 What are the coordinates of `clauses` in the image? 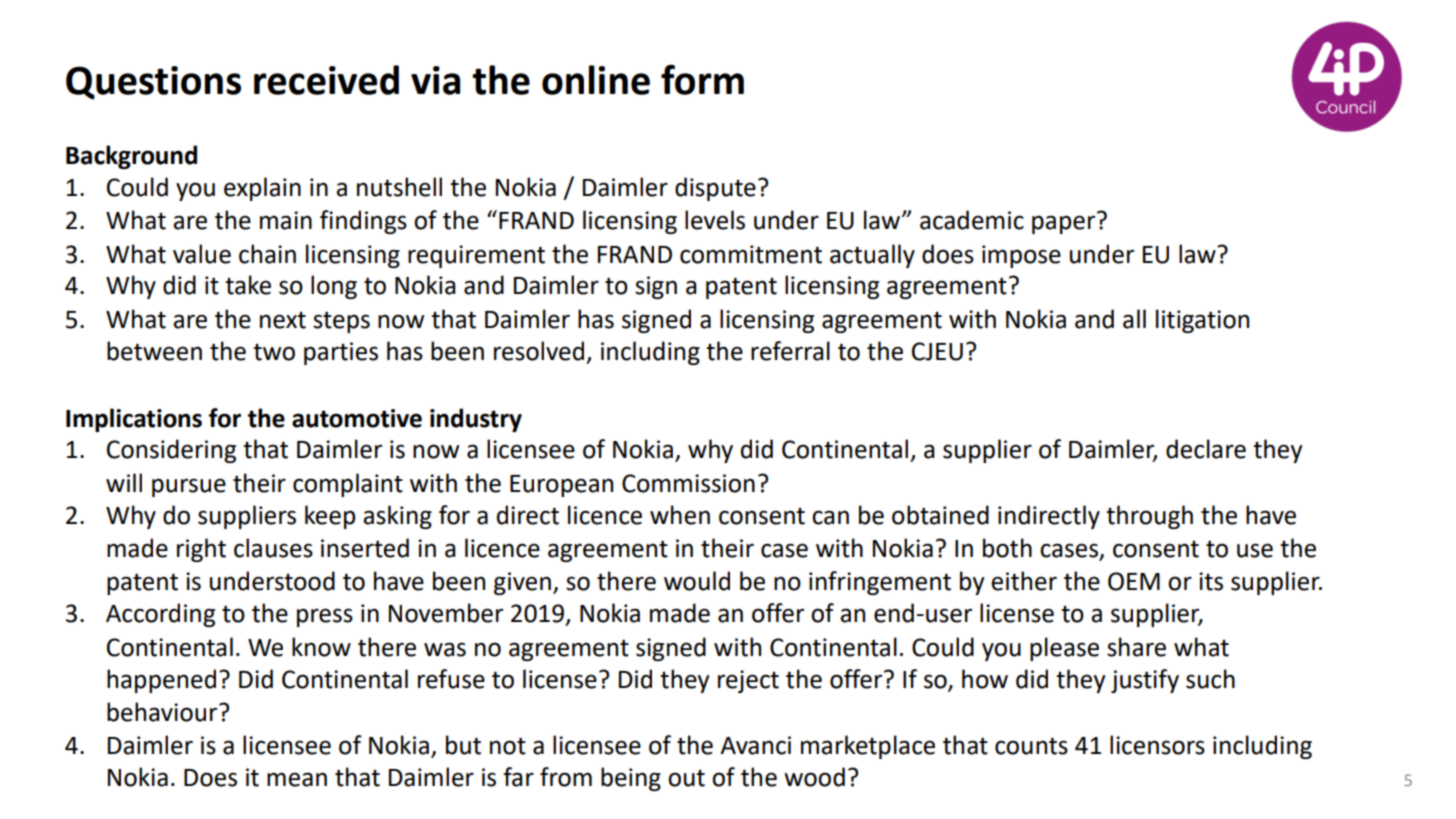 It's located at (273, 548).
